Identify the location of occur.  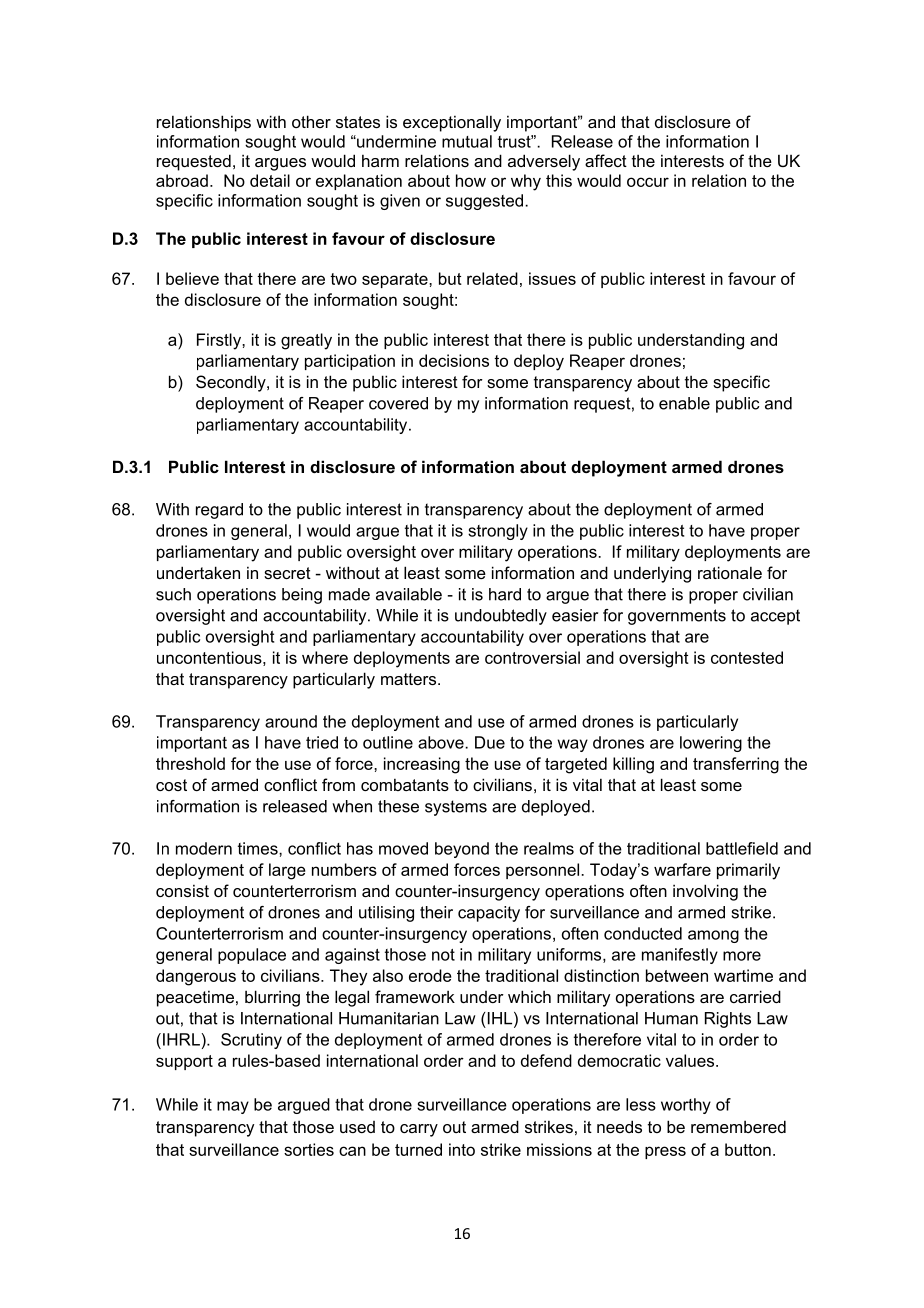
(648, 182).
